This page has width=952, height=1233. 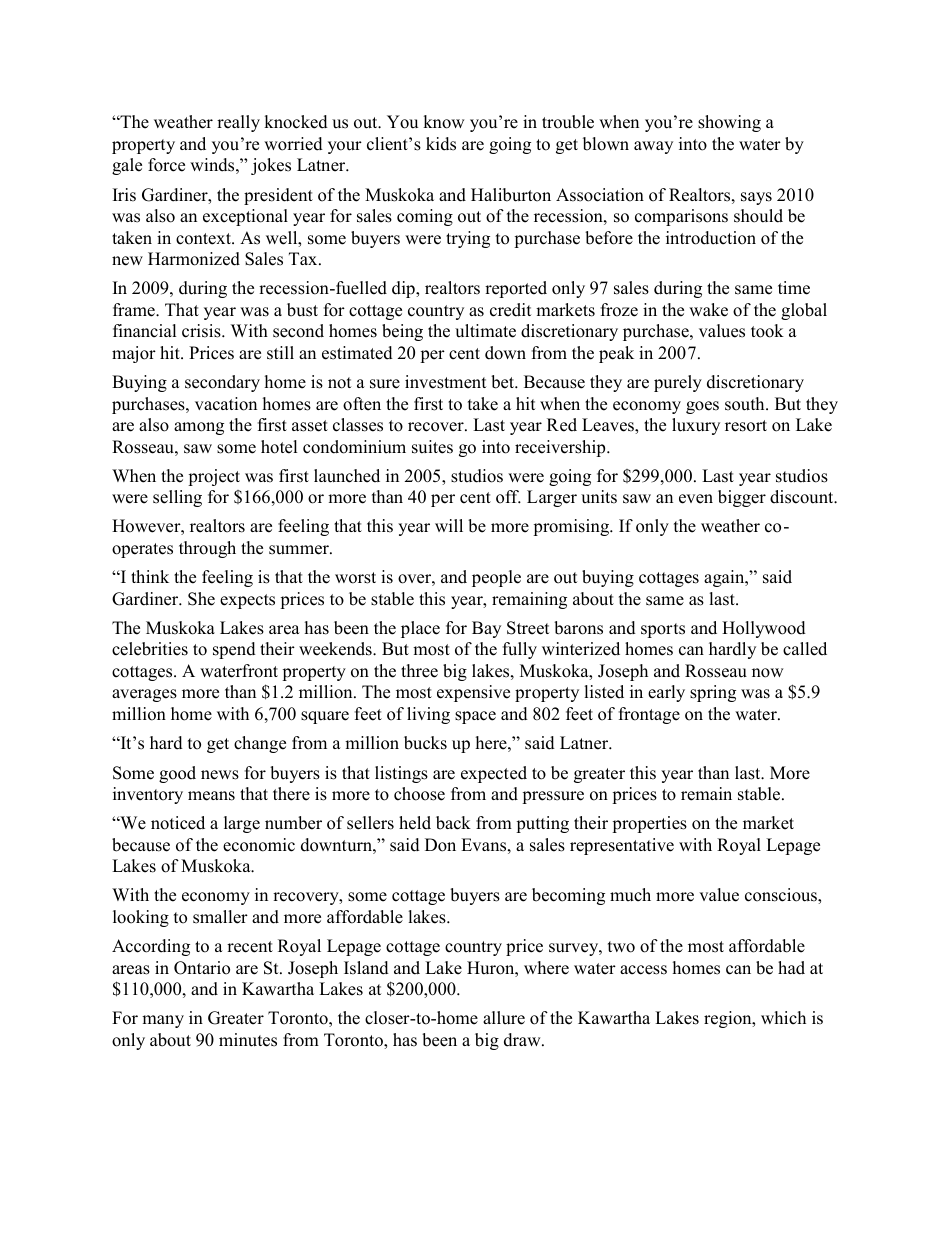 What do you see at coordinates (708, 310) in the page?
I see `wake` at bounding box center [708, 310].
